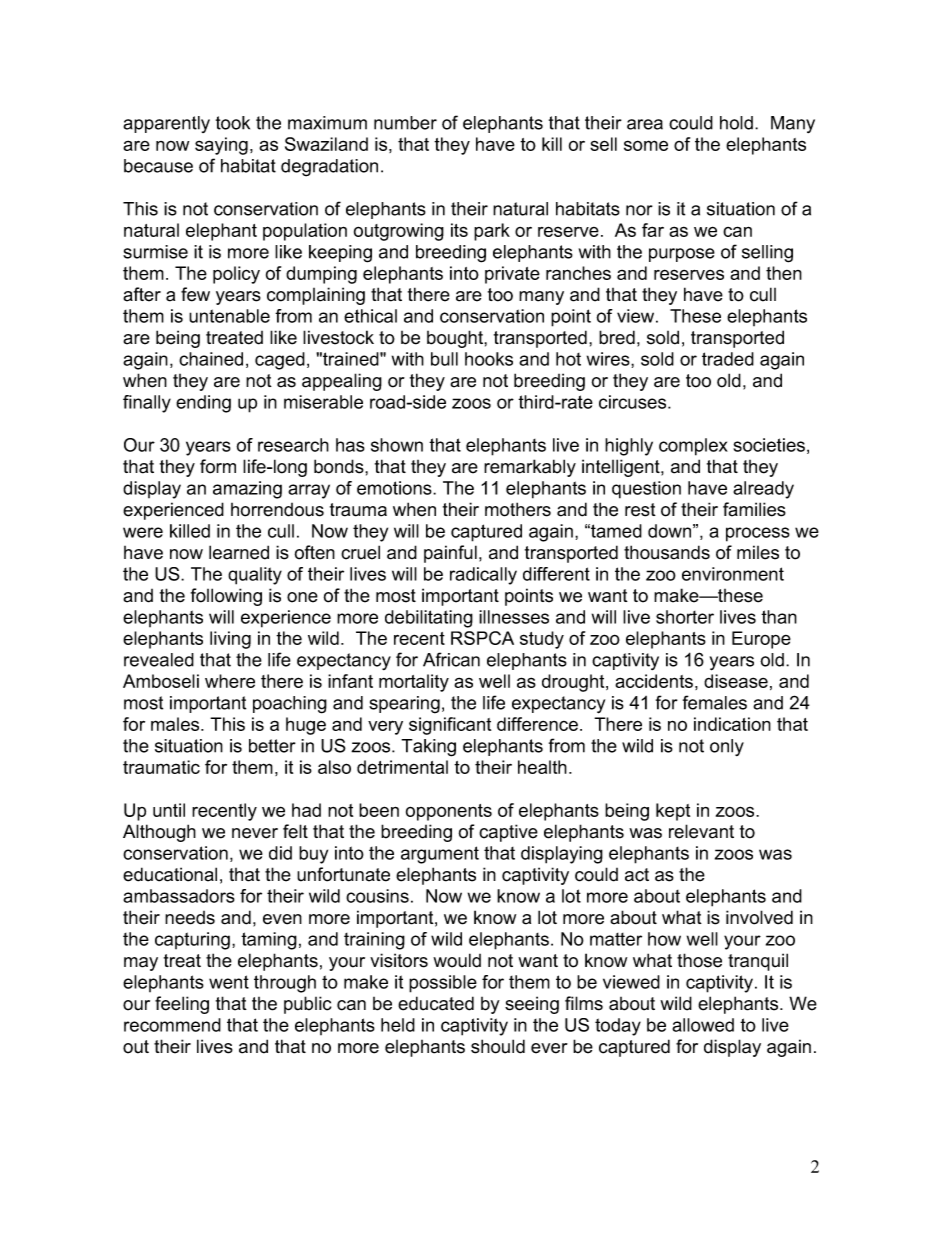 This screenshot has width=952, height=1233. What do you see at coordinates (736, 123) in the screenshot?
I see `hold` at bounding box center [736, 123].
